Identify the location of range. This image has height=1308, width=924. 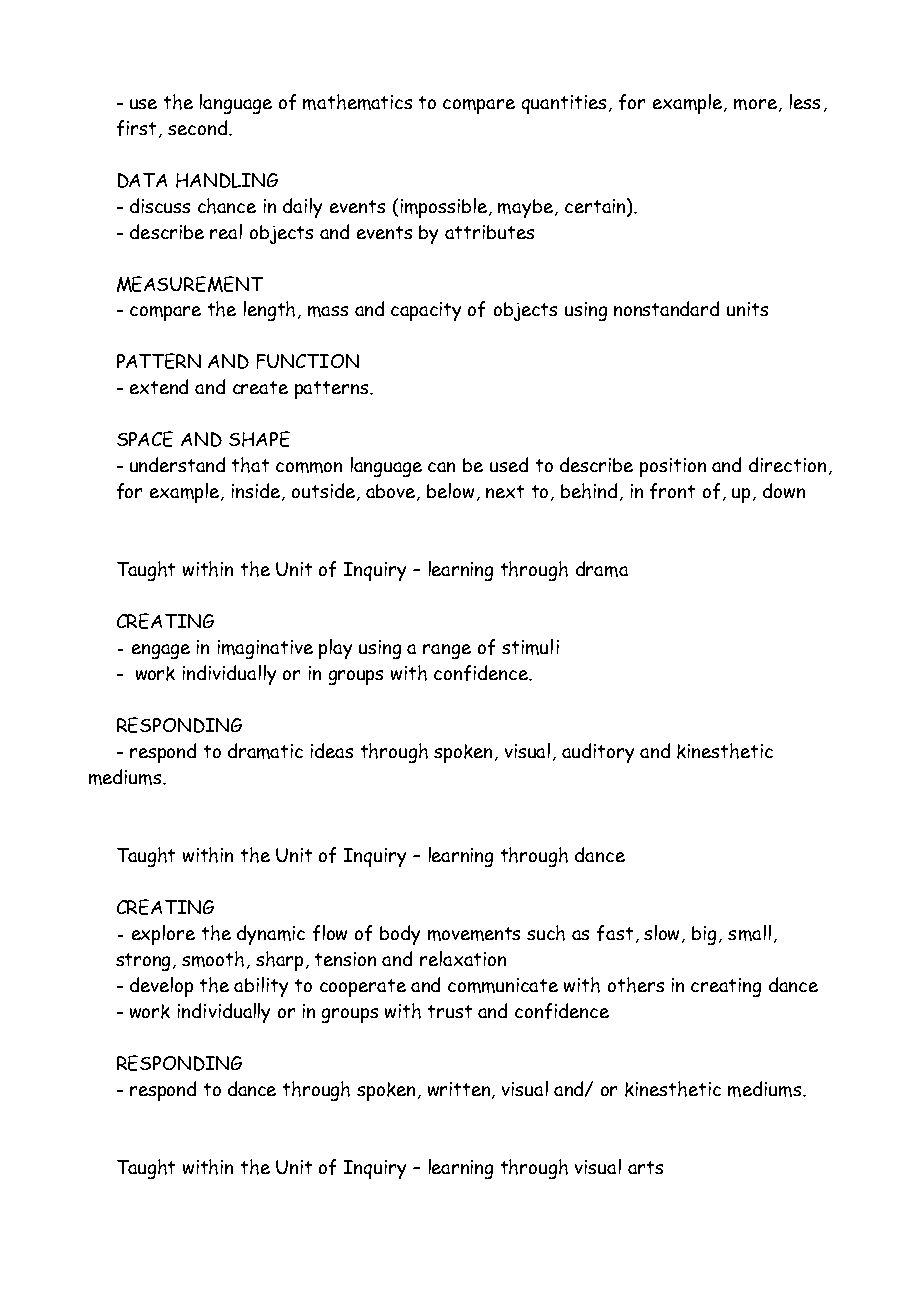
(447, 651).
